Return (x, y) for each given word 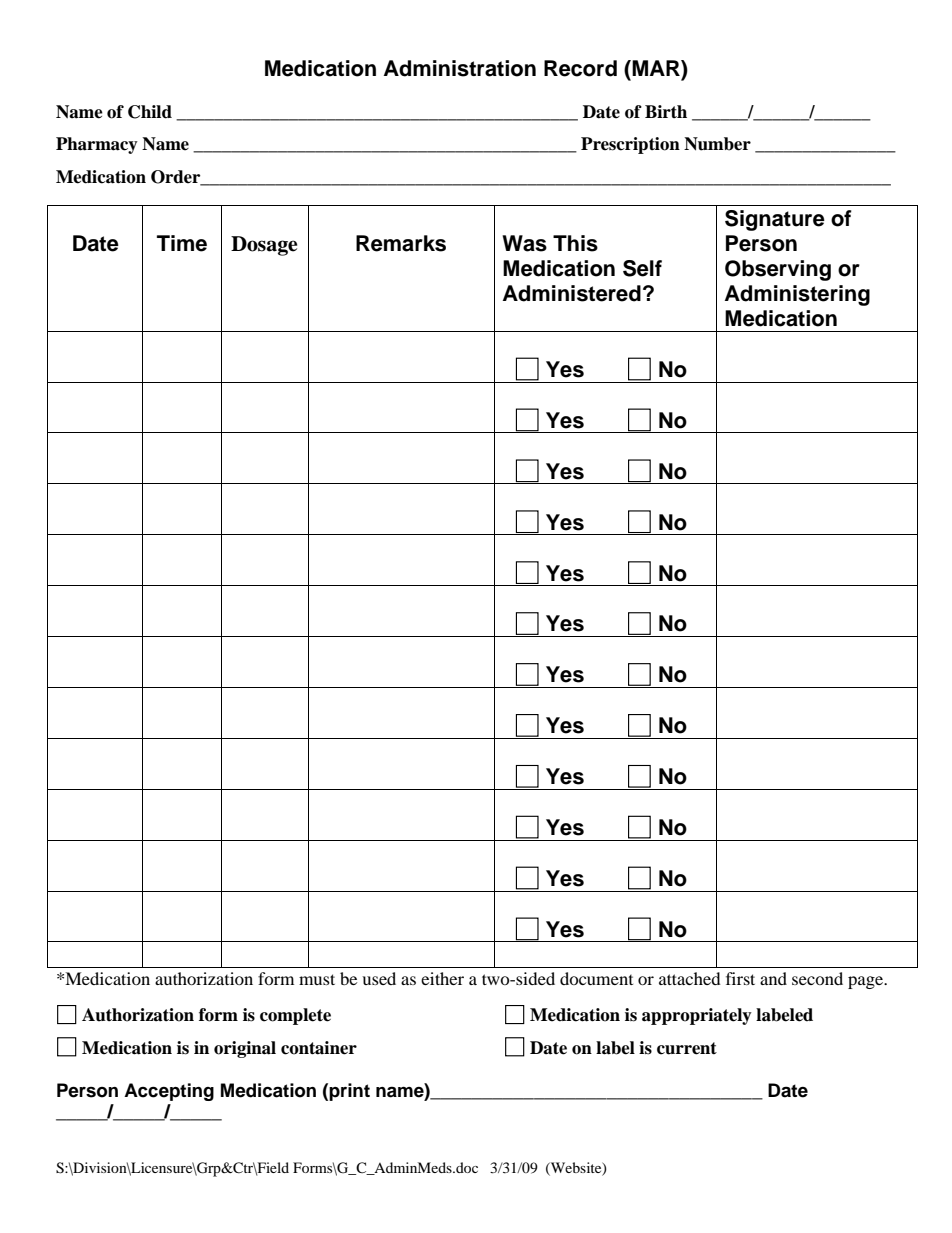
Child (150, 112)
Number (717, 144)
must (317, 979)
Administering (797, 295)
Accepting (169, 1092)
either (442, 978)
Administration (460, 68)
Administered (572, 293)
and (773, 978)
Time (182, 243)
